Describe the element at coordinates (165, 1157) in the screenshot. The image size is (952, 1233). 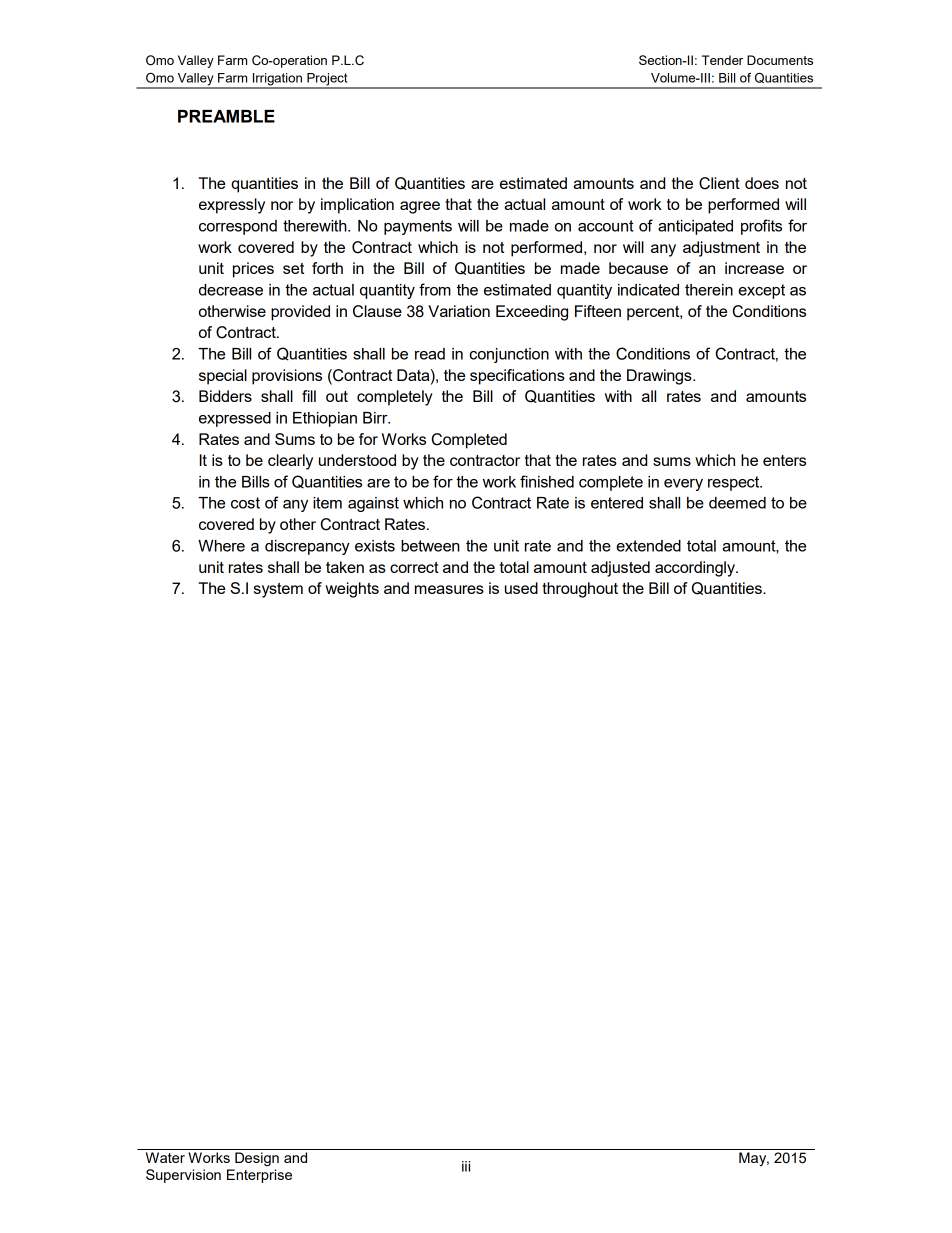
I see `Water` at that location.
